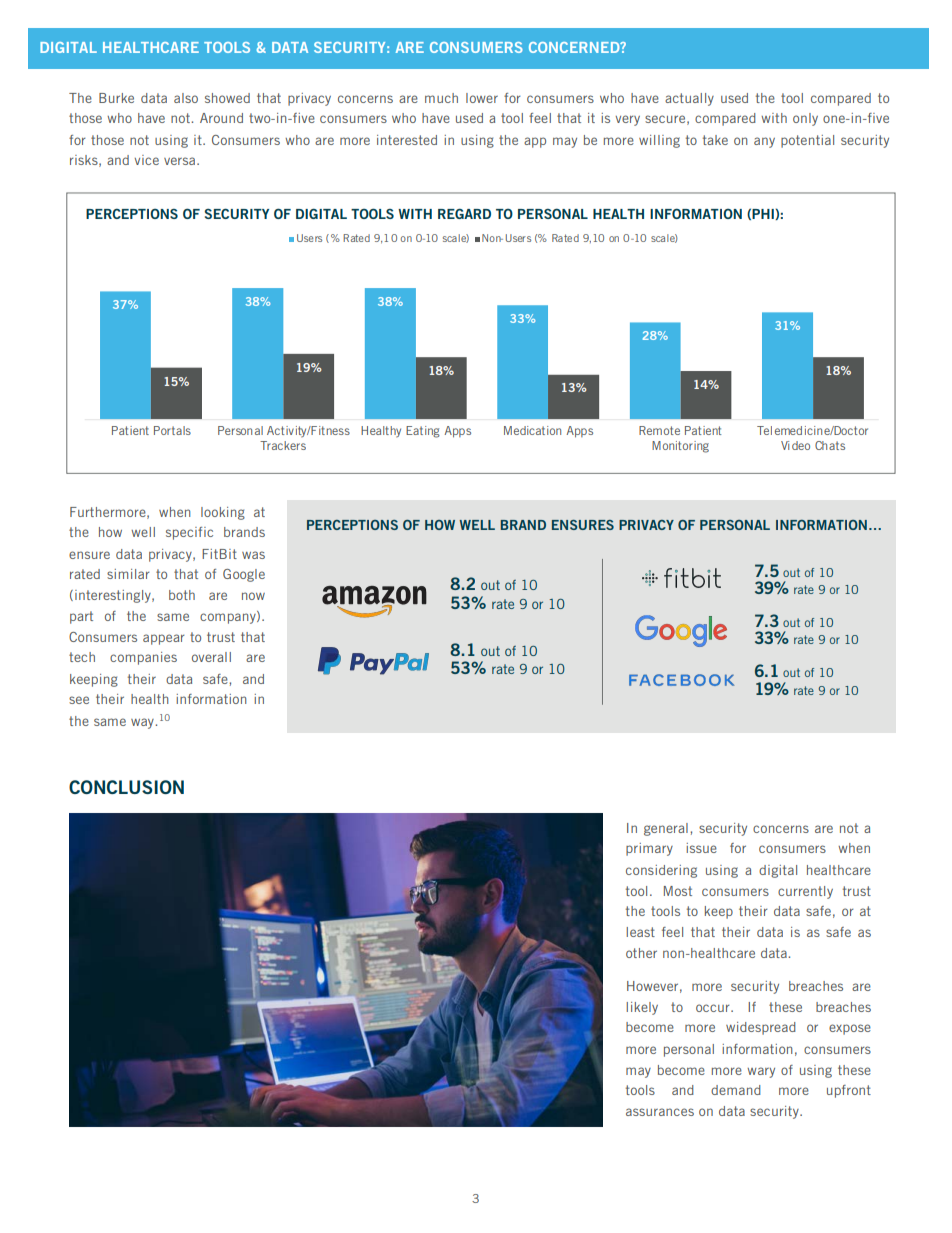 The image size is (952, 1233). What do you see at coordinates (761, 1072) in the screenshot?
I see `wary` at bounding box center [761, 1072].
